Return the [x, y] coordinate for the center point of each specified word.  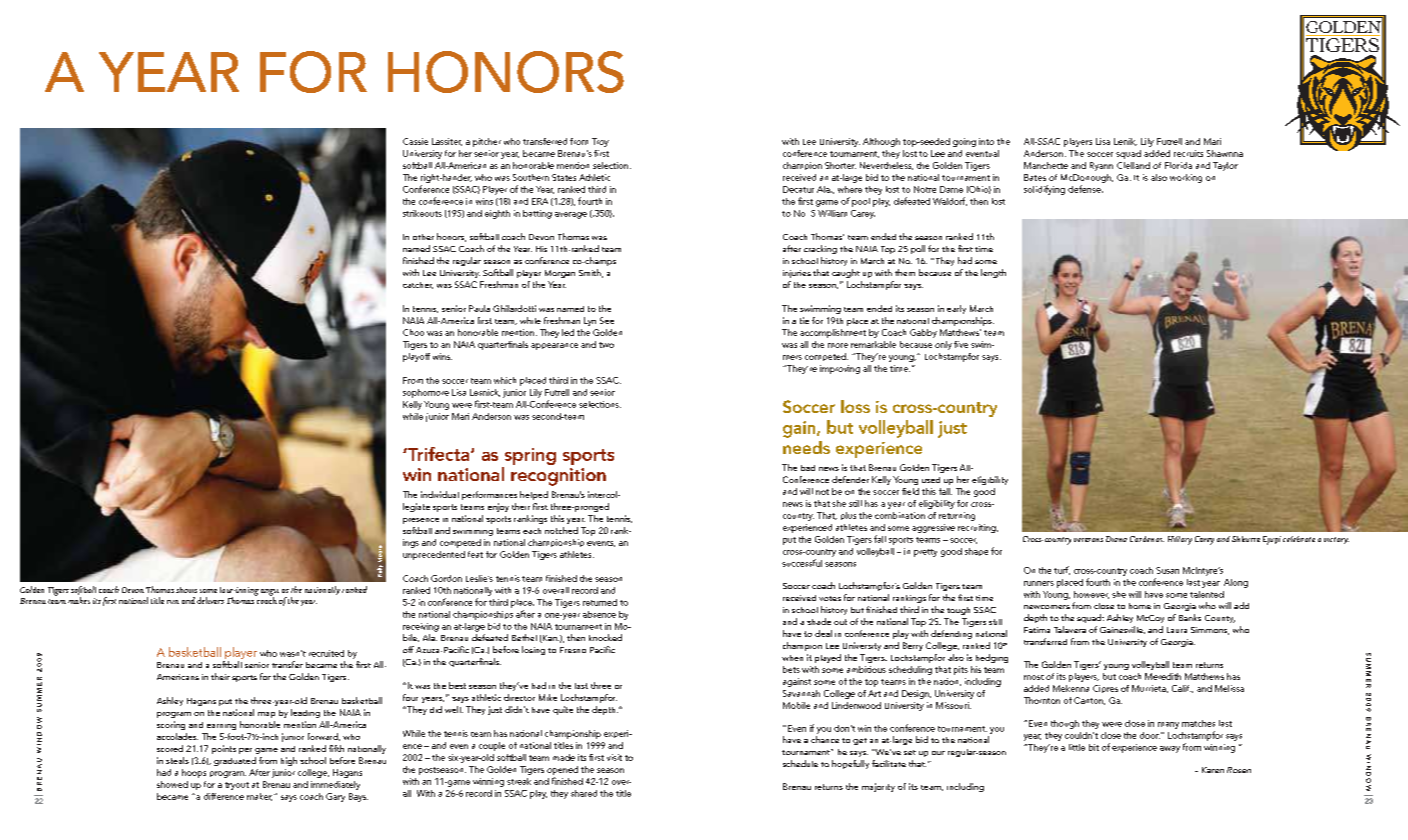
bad [808, 468]
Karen [1213, 770]
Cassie [415, 141]
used [931, 480]
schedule [800, 763]
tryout [237, 786]
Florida [1178, 165]
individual [440, 494]
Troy [600, 142]
